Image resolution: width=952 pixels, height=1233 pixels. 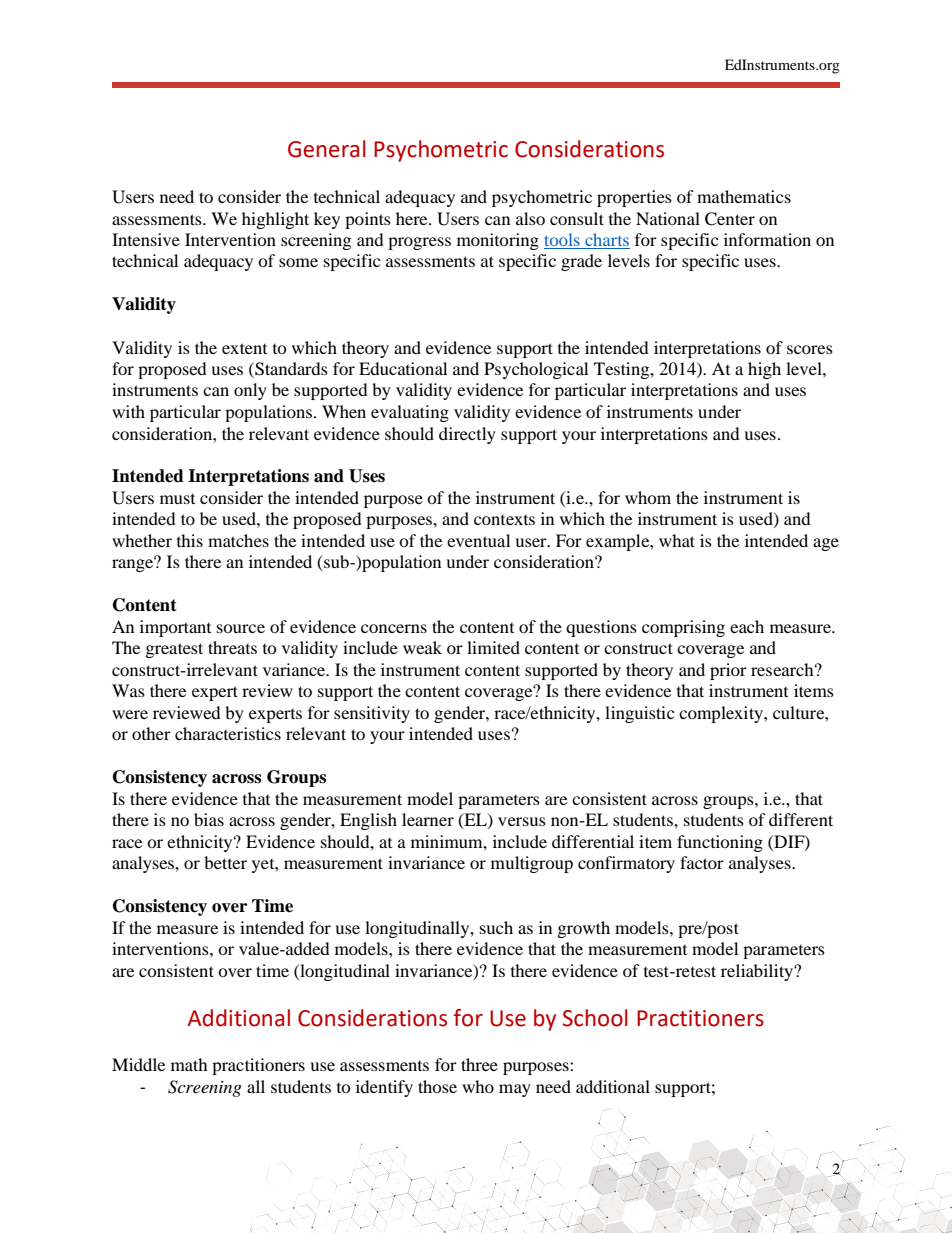 What do you see at coordinates (428, 819) in the image?
I see `learner` at bounding box center [428, 819].
